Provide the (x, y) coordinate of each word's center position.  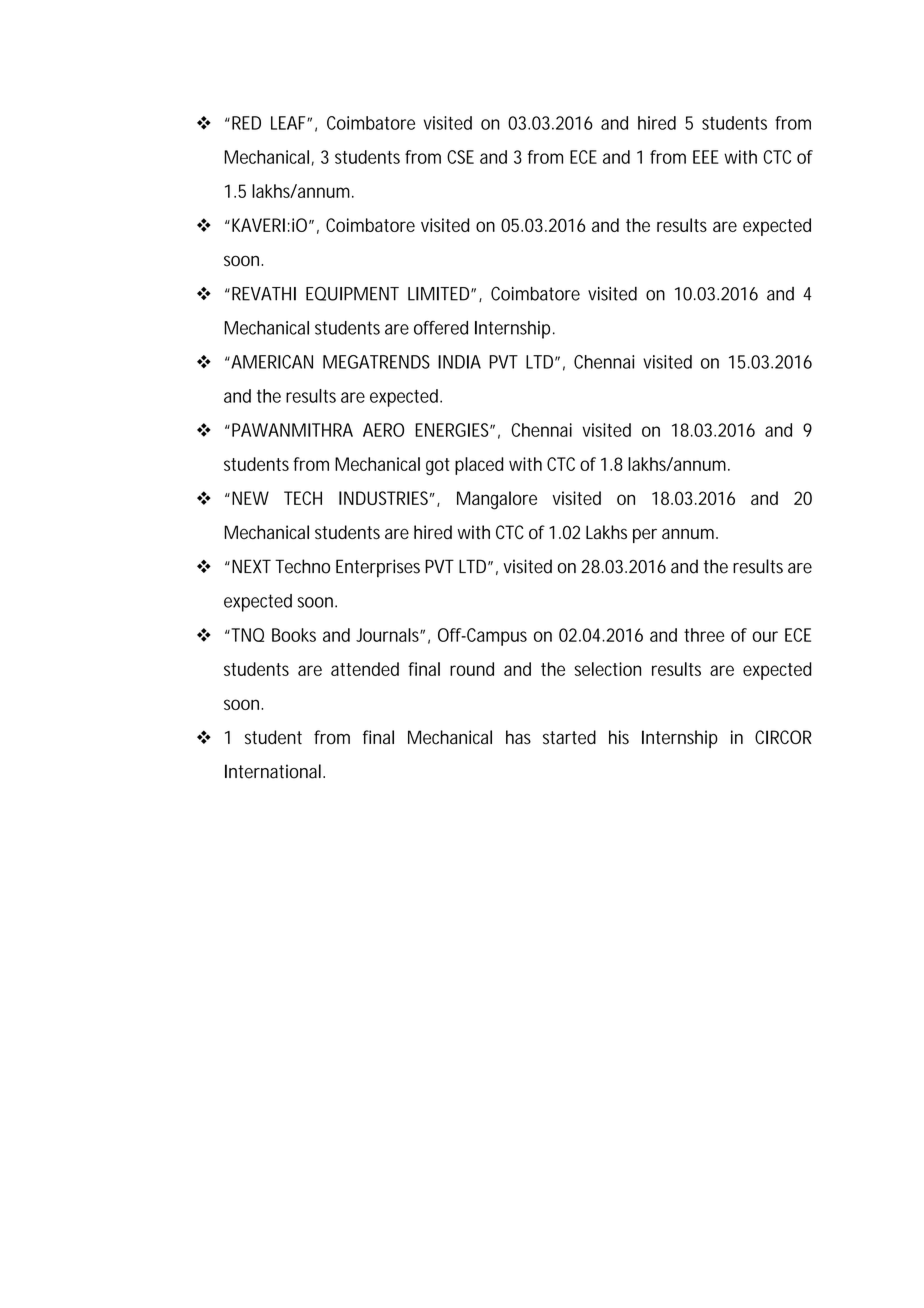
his (619, 737)
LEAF (289, 123)
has (518, 737)
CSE (460, 157)
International (273, 771)
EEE (706, 157)
